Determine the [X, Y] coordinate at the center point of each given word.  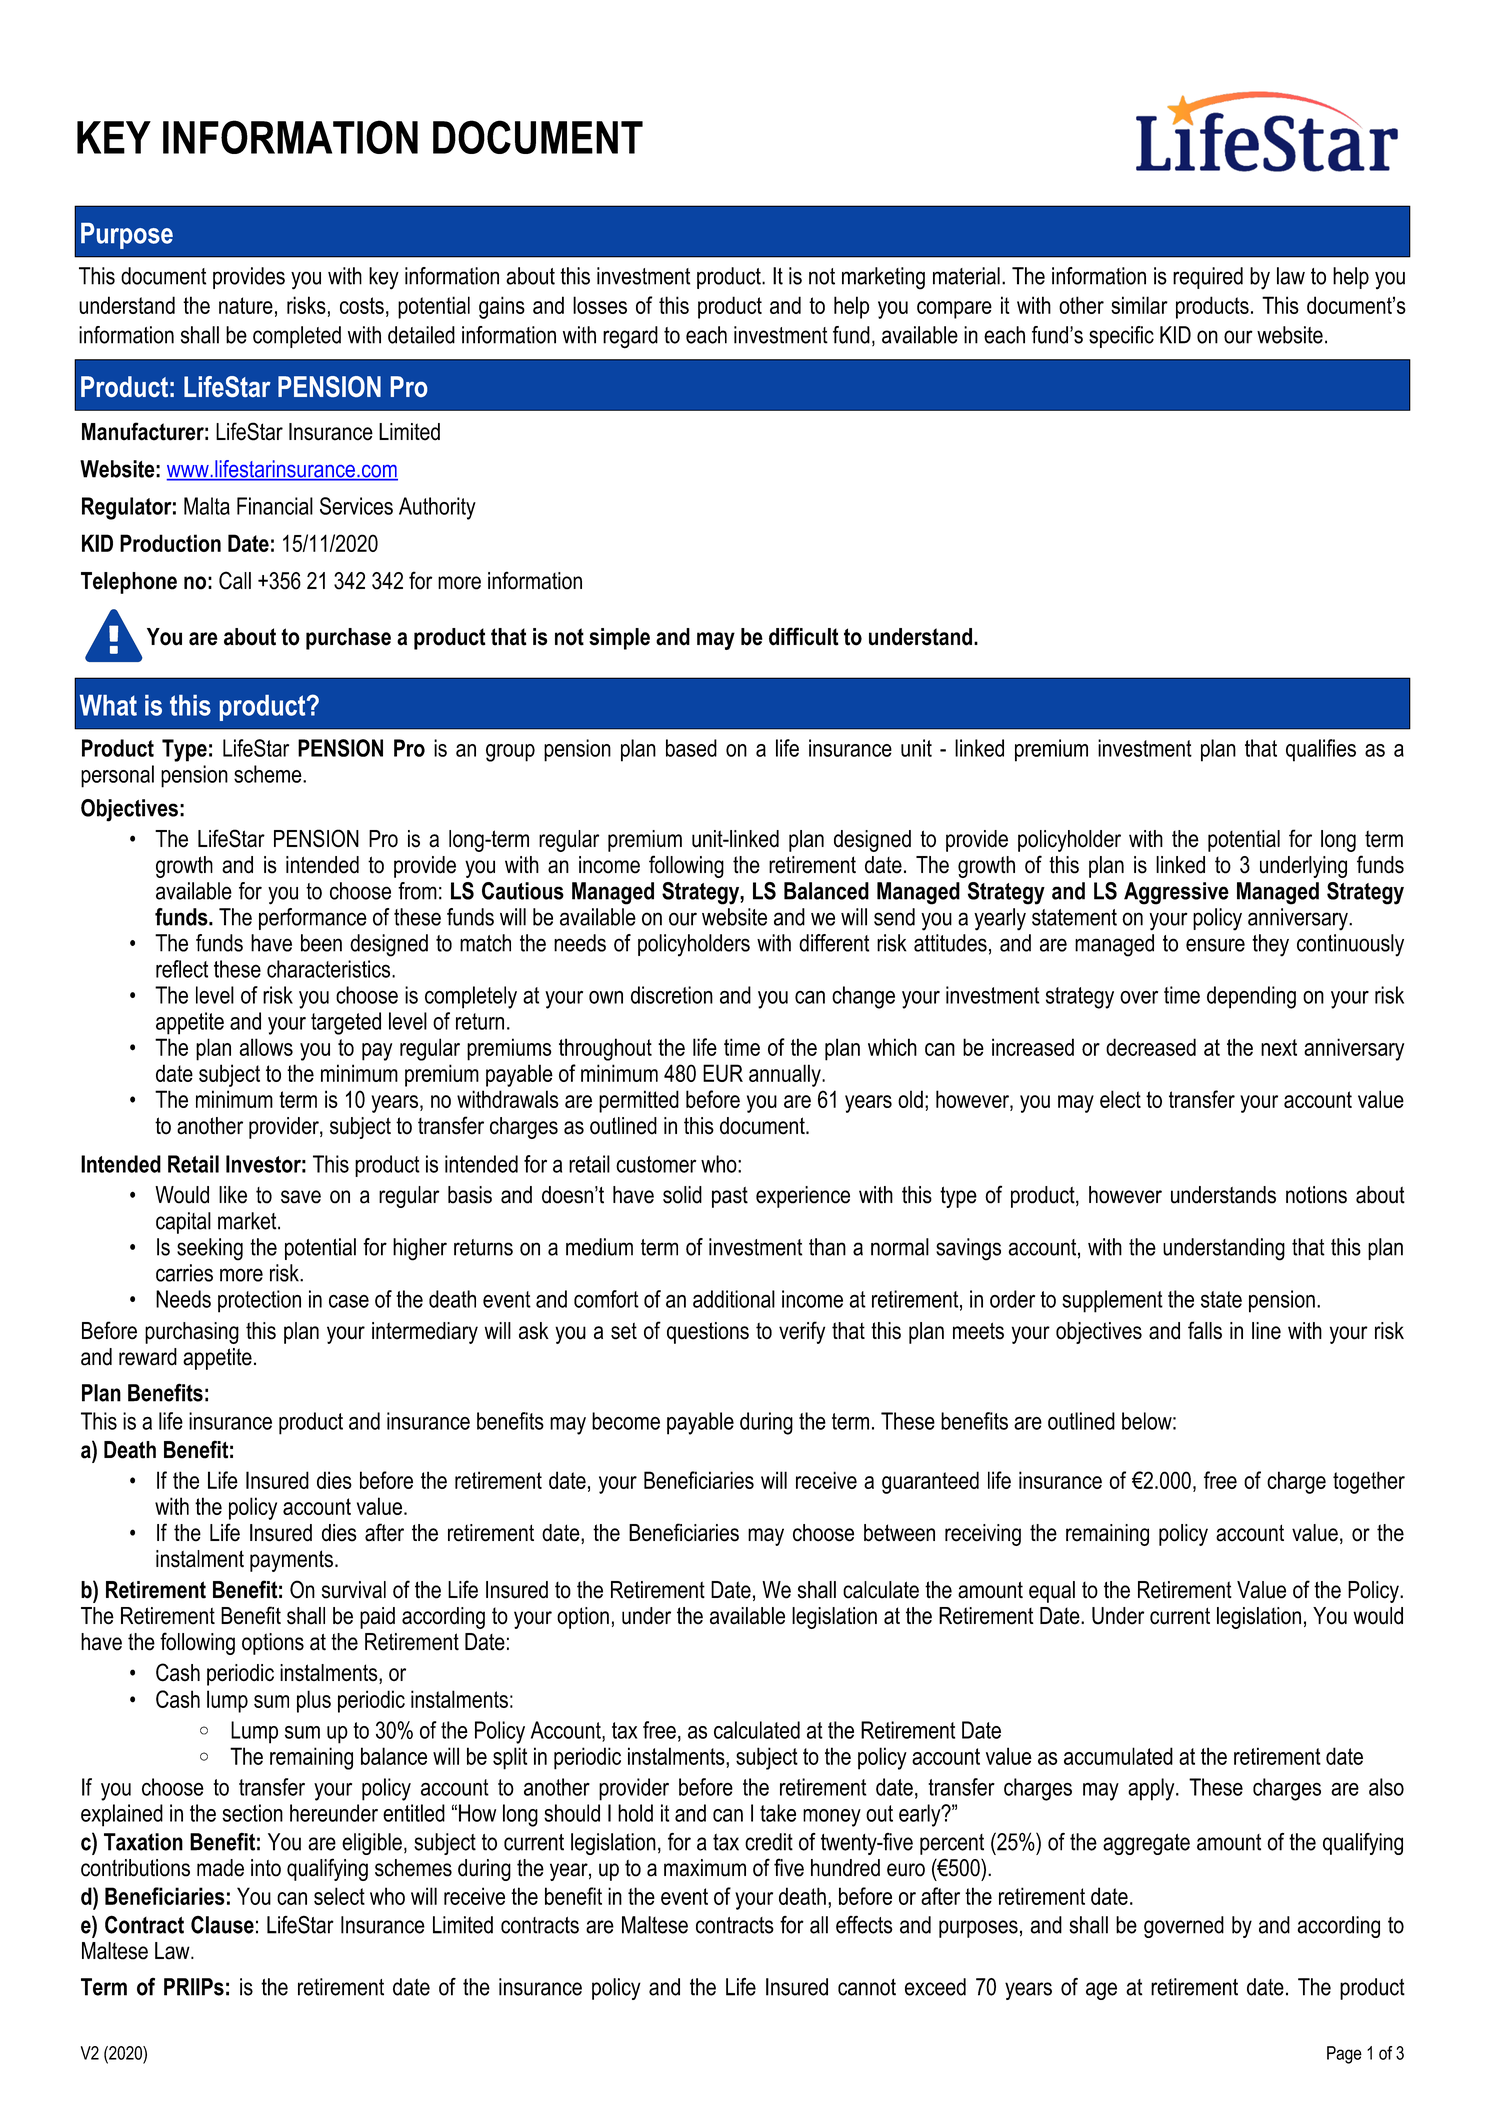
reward [148, 1357]
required [1208, 278]
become [626, 1421]
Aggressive [1176, 893]
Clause [222, 1925]
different [834, 943]
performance [313, 919]
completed [297, 337]
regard [630, 337]
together [1369, 1482]
